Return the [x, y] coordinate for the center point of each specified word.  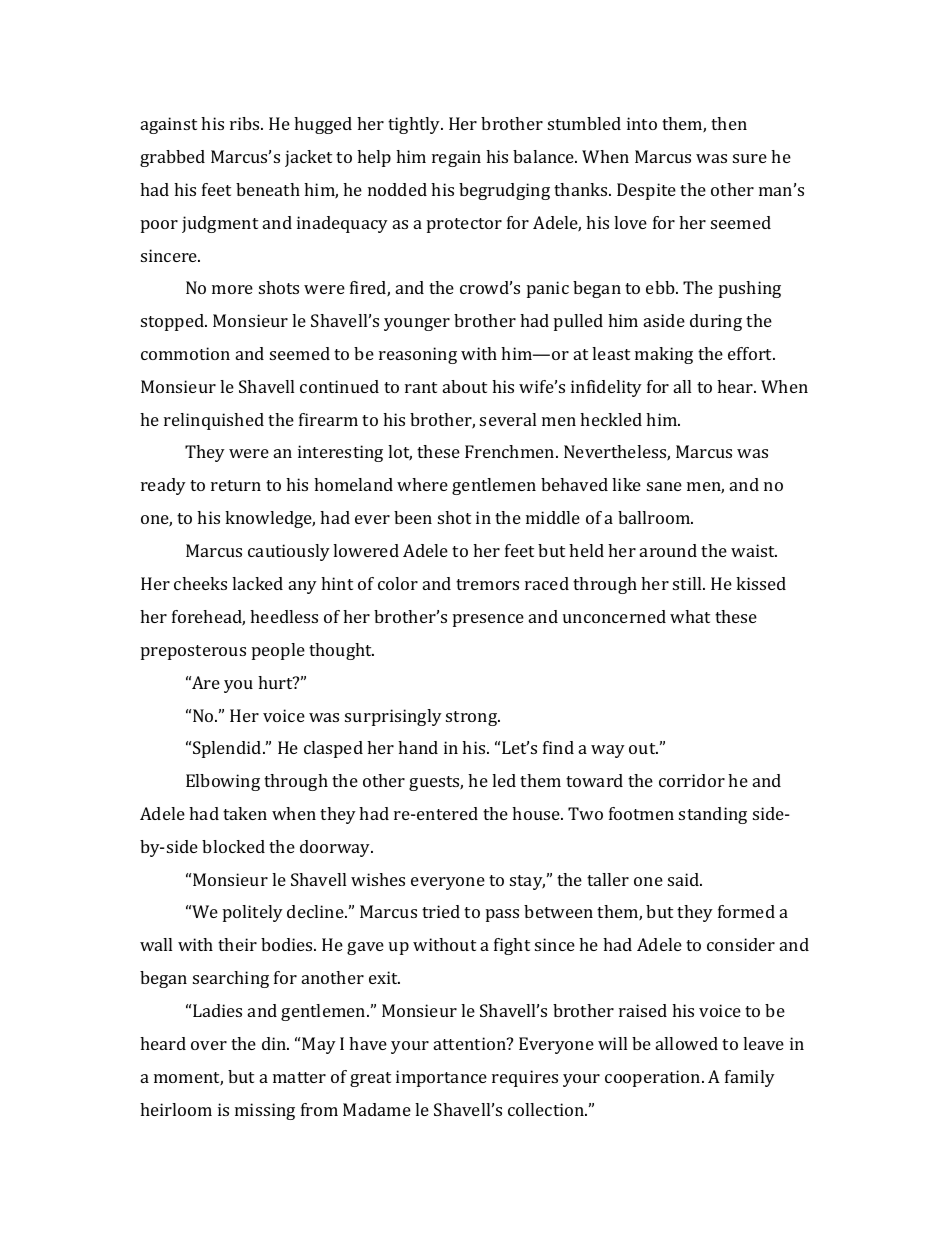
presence [488, 620]
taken [245, 813]
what [690, 616]
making [664, 355]
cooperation [654, 1078]
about [465, 386]
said [685, 879]
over [209, 1045]
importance [441, 1078]
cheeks [200, 583]
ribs [246, 123]
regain [456, 158]
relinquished [214, 421]
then [729, 123]
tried [441, 911]
